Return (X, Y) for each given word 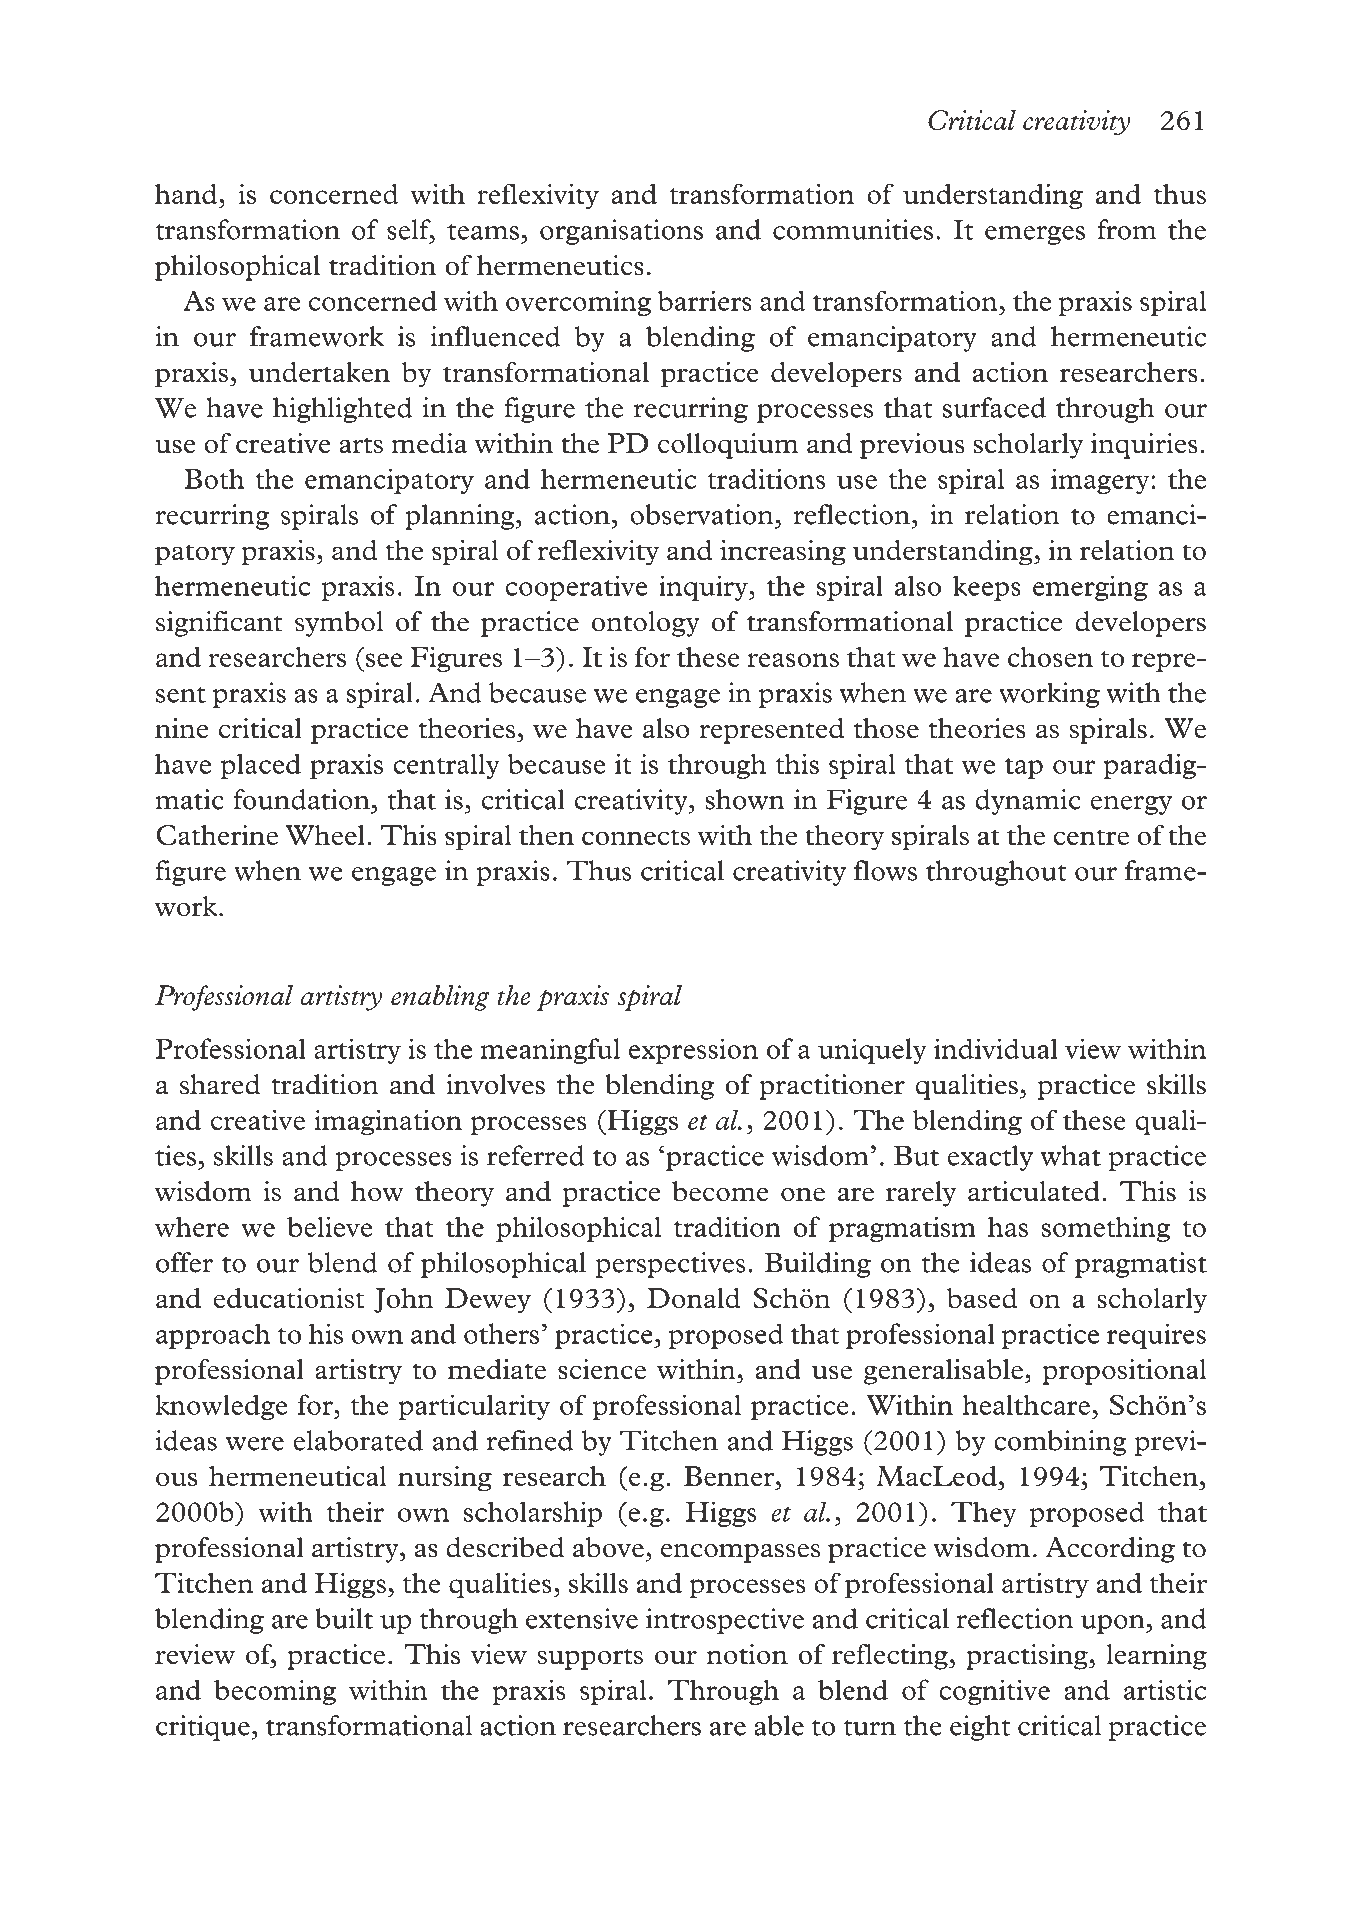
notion (747, 1654)
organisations (621, 232)
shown (745, 799)
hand (187, 193)
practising (1028, 1657)
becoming (275, 1692)
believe (329, 1226)
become (720, 1191)
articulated (1034, 1191)
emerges (1035, 235)
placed (260, 766)
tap (1024, 768)
